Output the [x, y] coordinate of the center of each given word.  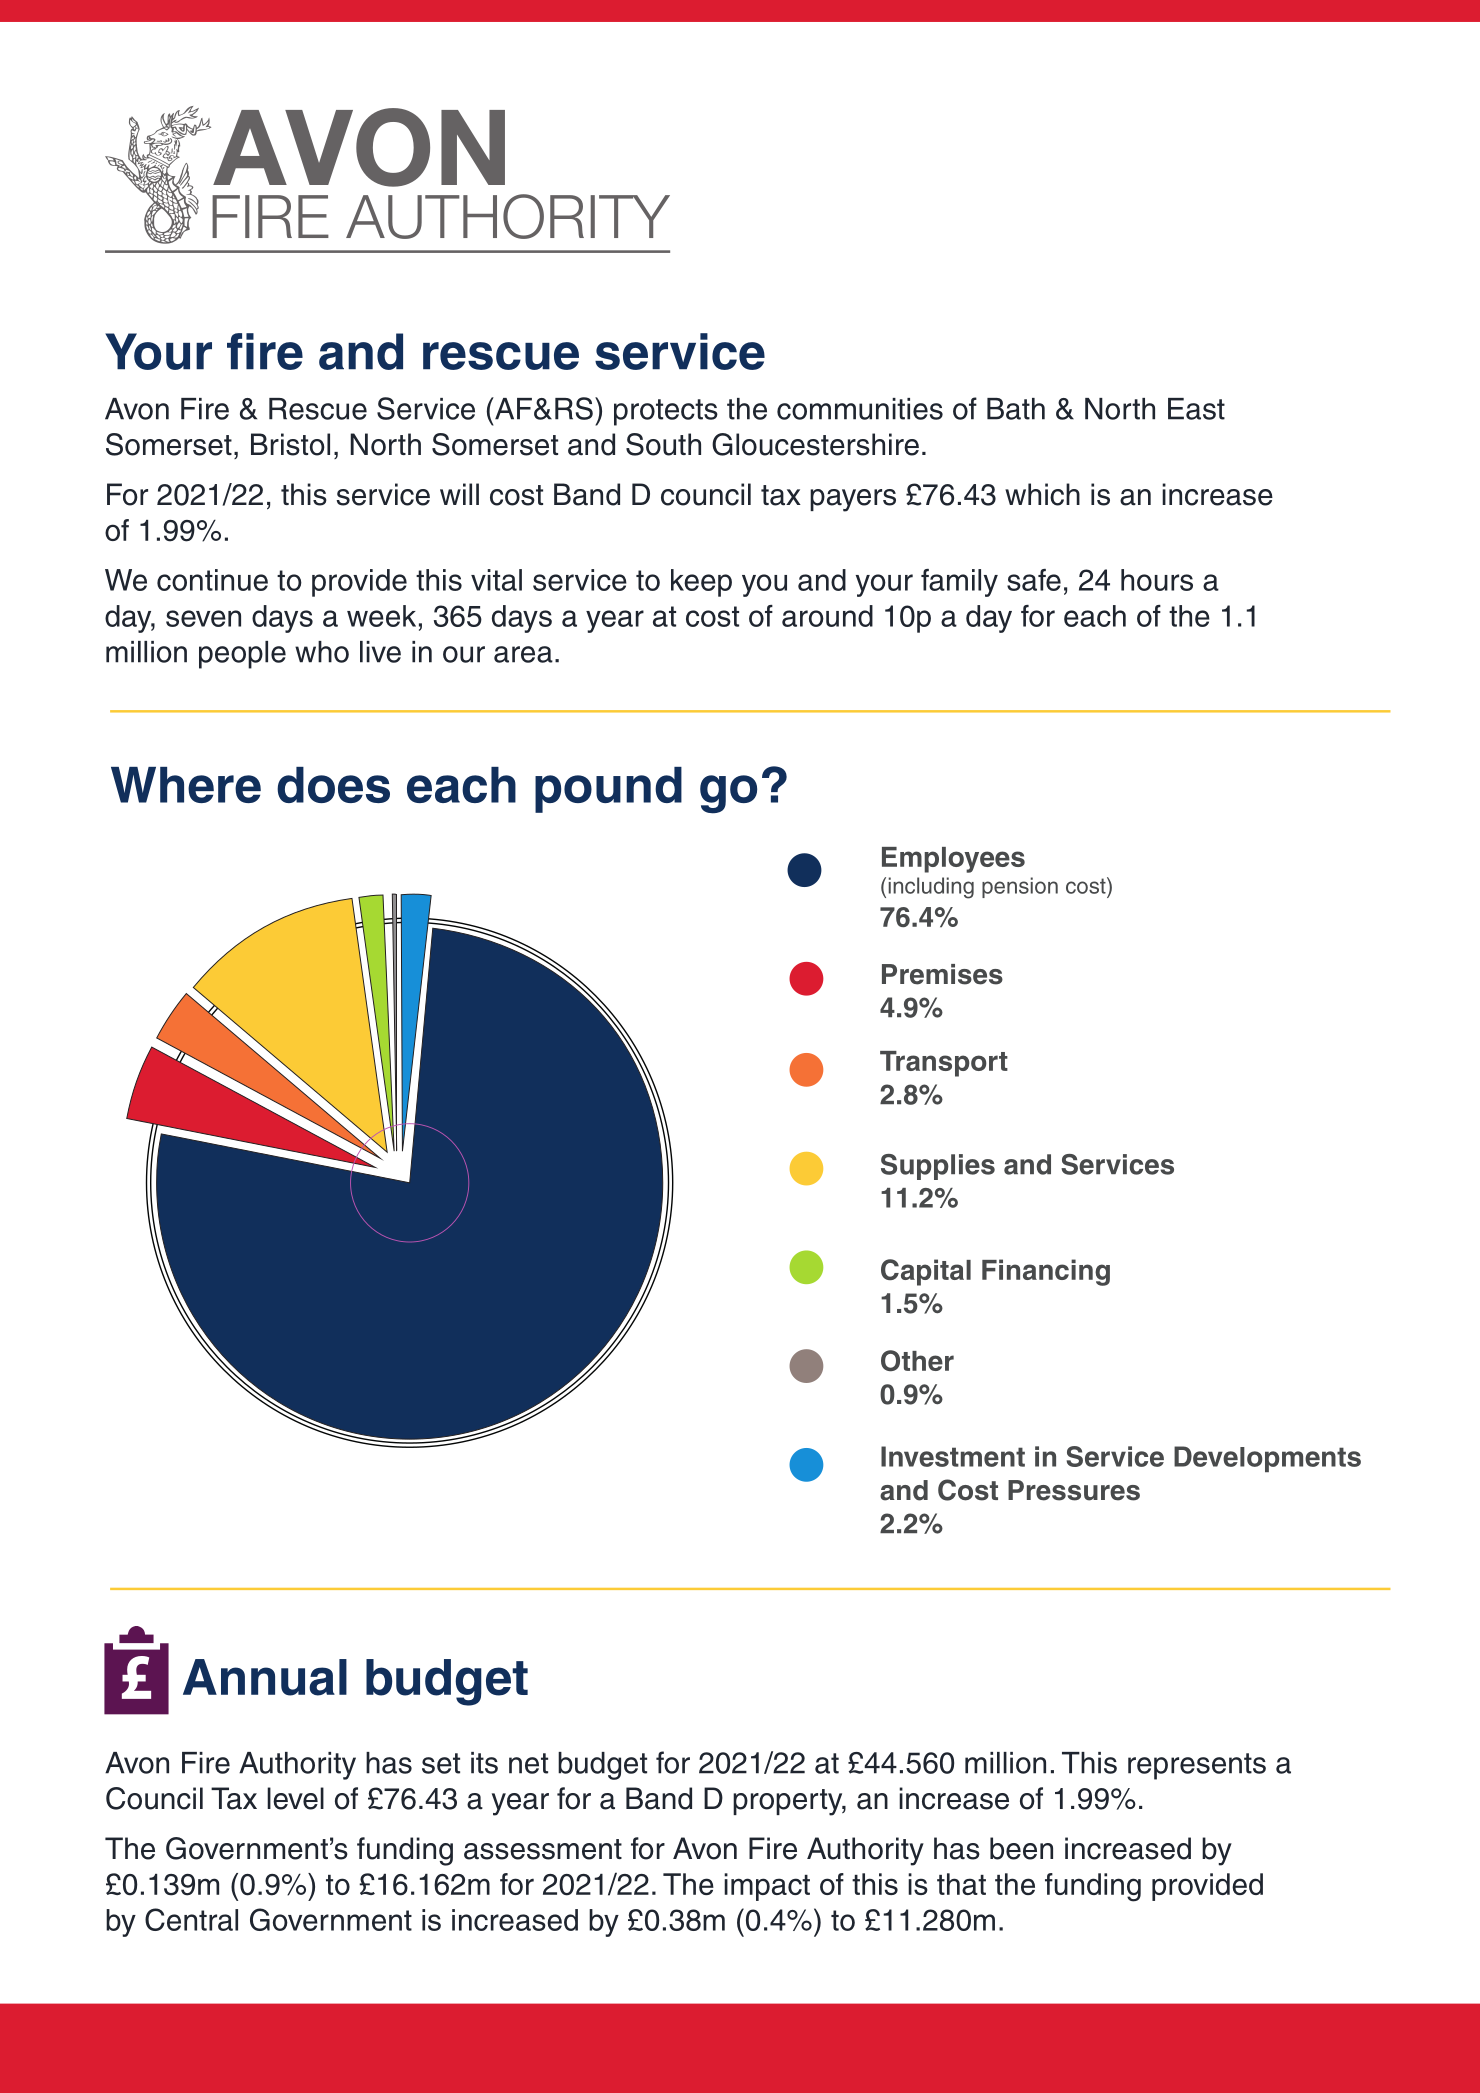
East [1196, 409]
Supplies [938, 1167]
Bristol [290, 444]
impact [767, 1887]
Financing [1046, 1272]
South [663, 444]
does [333, 785]
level [295, 1798]
